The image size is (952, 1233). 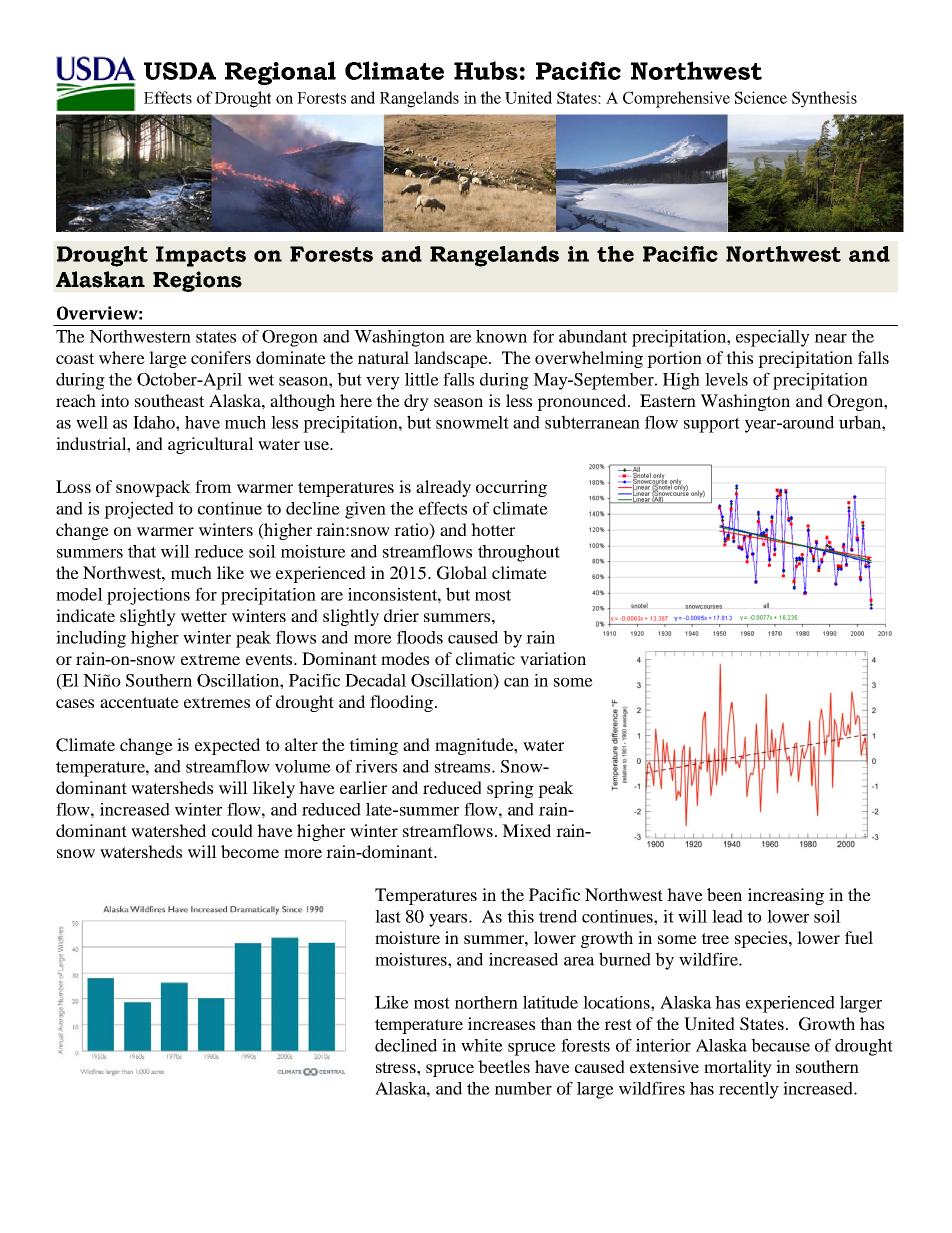 What do you see at coordinates (148, 596) in the document?
I see `projections` at bounding box center [148, 596].
